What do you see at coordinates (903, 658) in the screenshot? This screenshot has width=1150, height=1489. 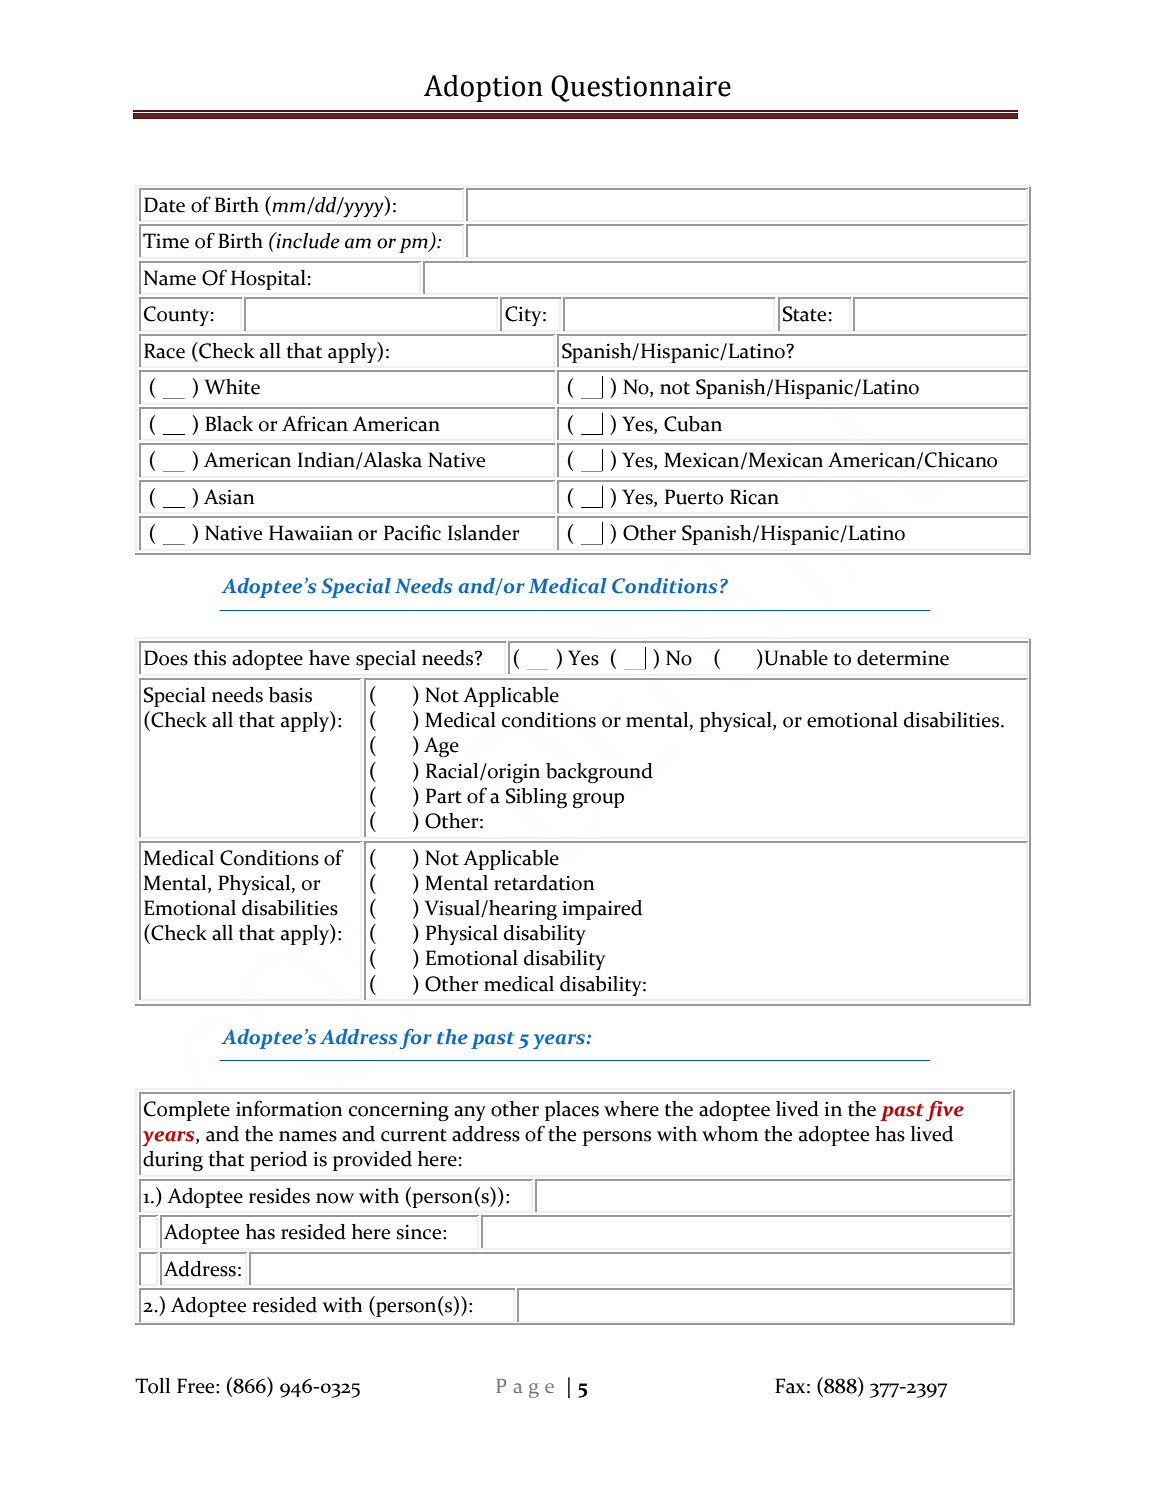 I see `determine` at bounding box center [903, 658].
